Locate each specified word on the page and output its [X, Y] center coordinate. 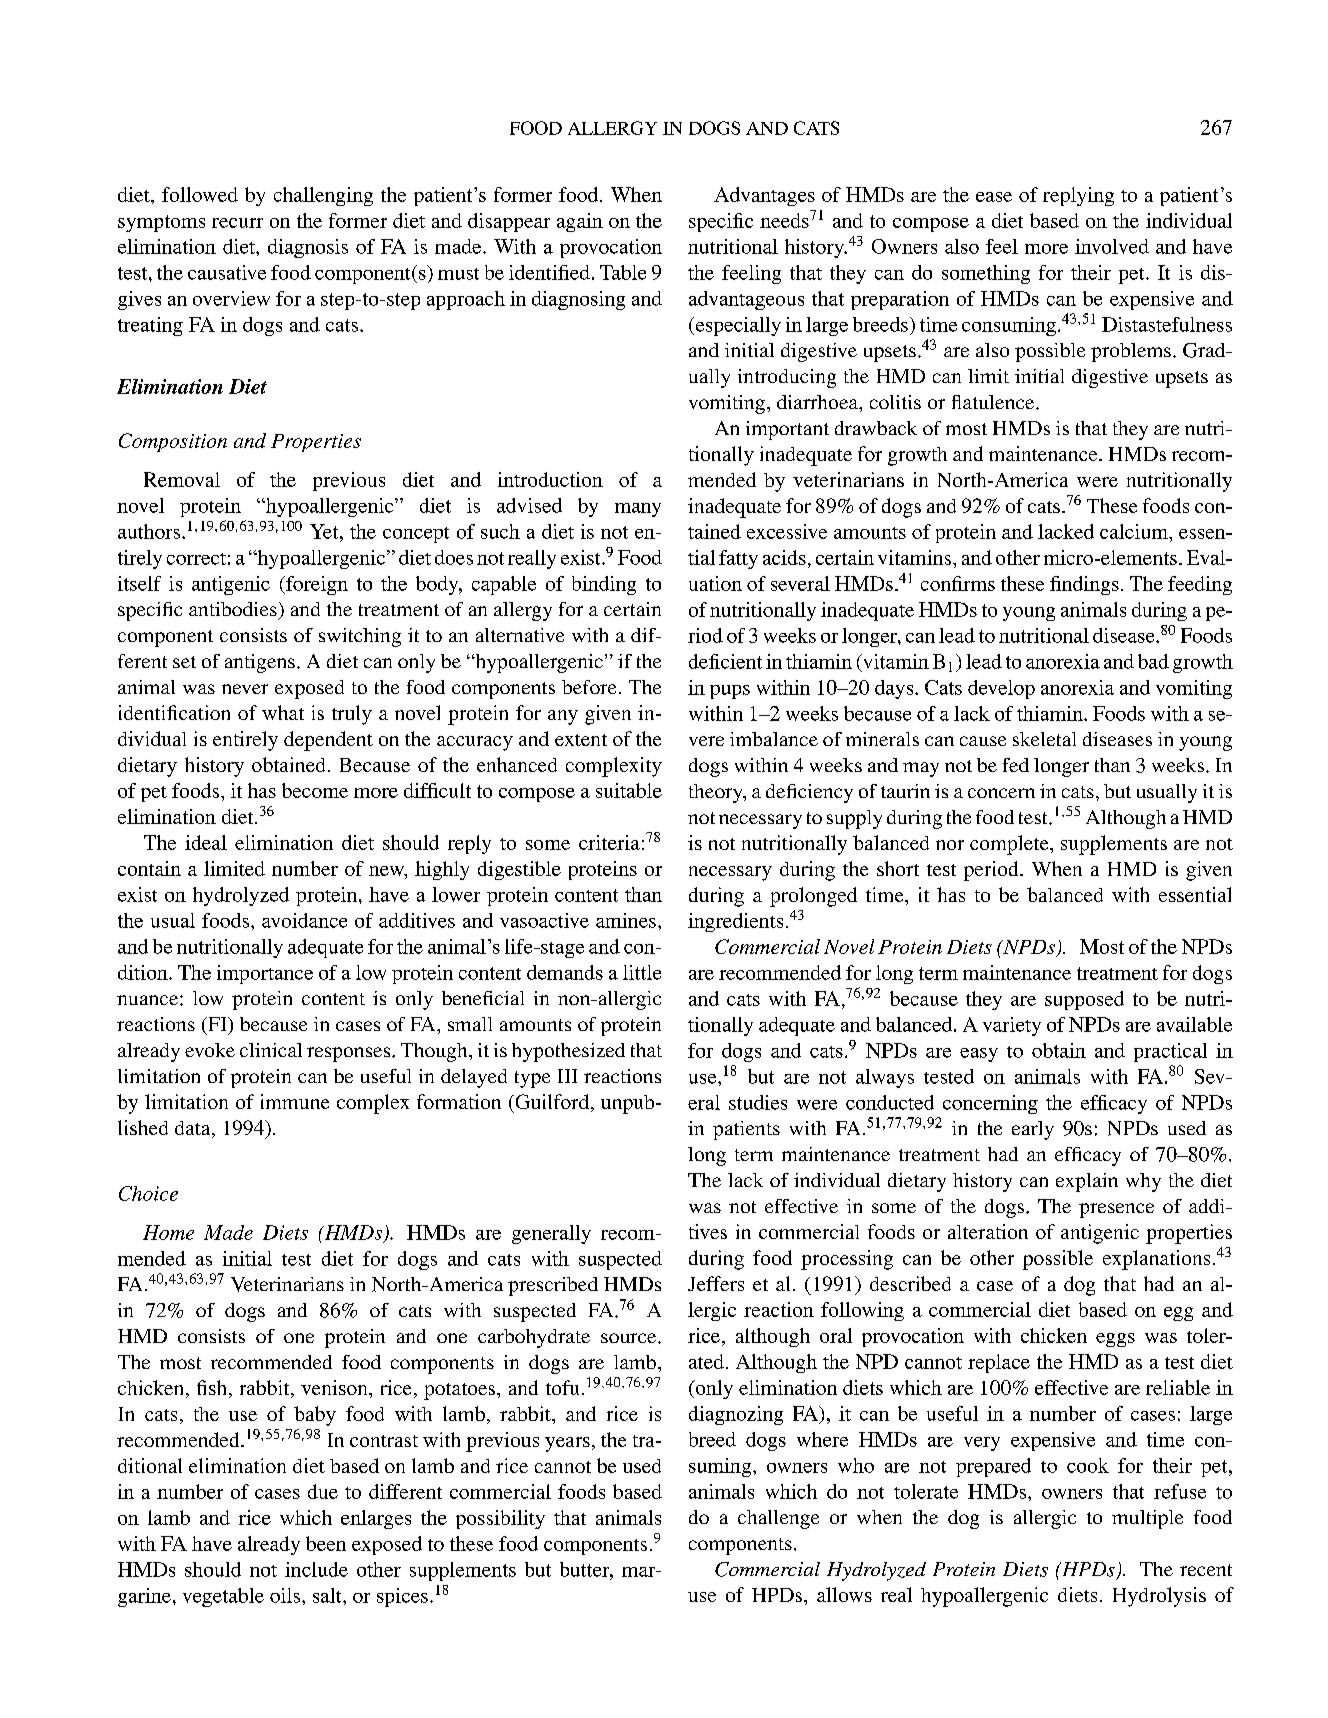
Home [168, 1232]
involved [1112, 246]
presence [1116, 1210]
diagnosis [308, 248]
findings [1084, 585]
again [580, 222]
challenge [778, 1519]
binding [604, 585]
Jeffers [716, 1283]
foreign [316, 585]
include [316, 1569]
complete [1010, 845]
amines [626, 920]
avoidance [304, 920]
